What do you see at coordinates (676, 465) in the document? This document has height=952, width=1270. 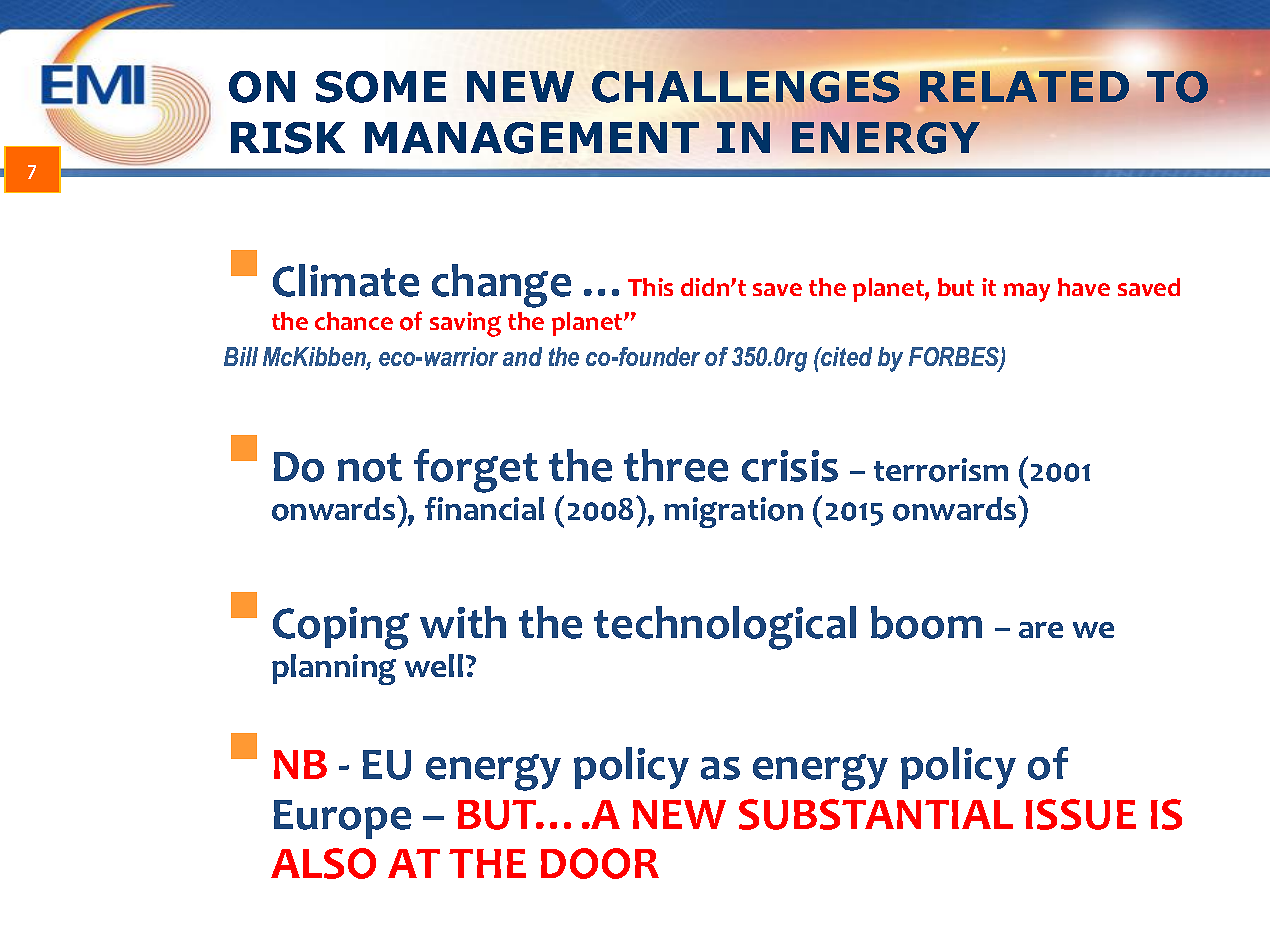 I see `three` at bounding box center [676, 465].
